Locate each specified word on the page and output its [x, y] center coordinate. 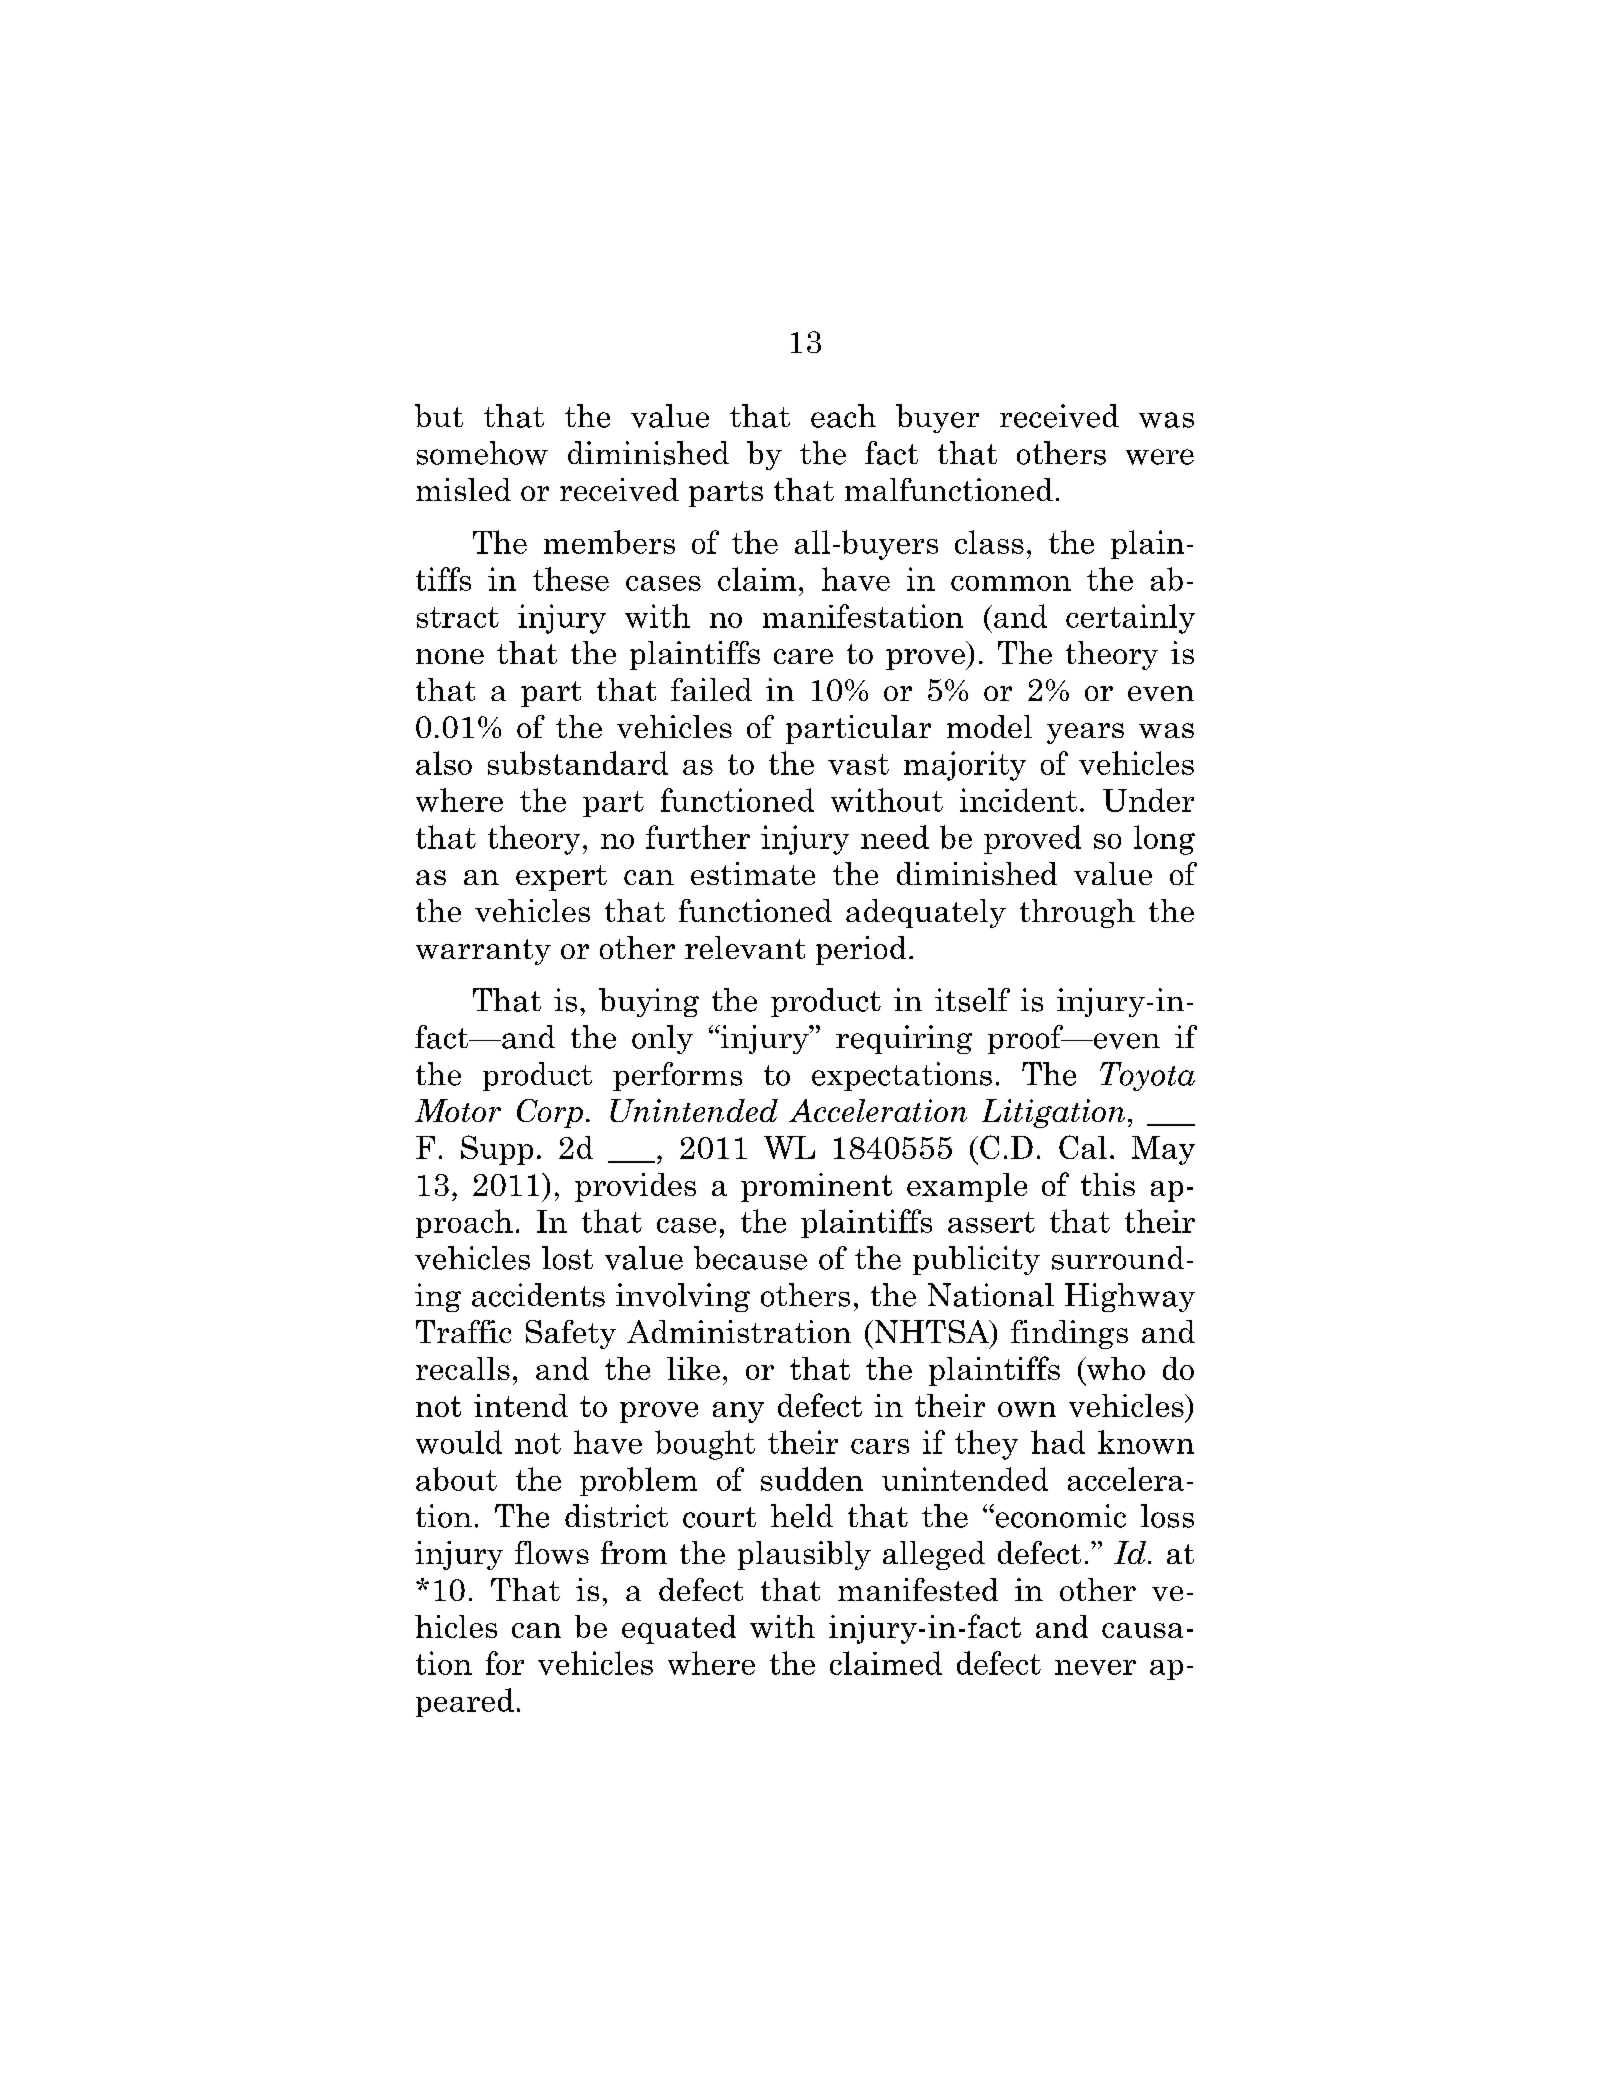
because [750, 1258]
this [1108, 1184]
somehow [482, 453]
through [1077, 913]
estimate [753, 873]
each [843, 416]
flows [552, 1552]
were [1160, 457]
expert [561, 878]
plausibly [804, 1555]
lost [567, 1258]
